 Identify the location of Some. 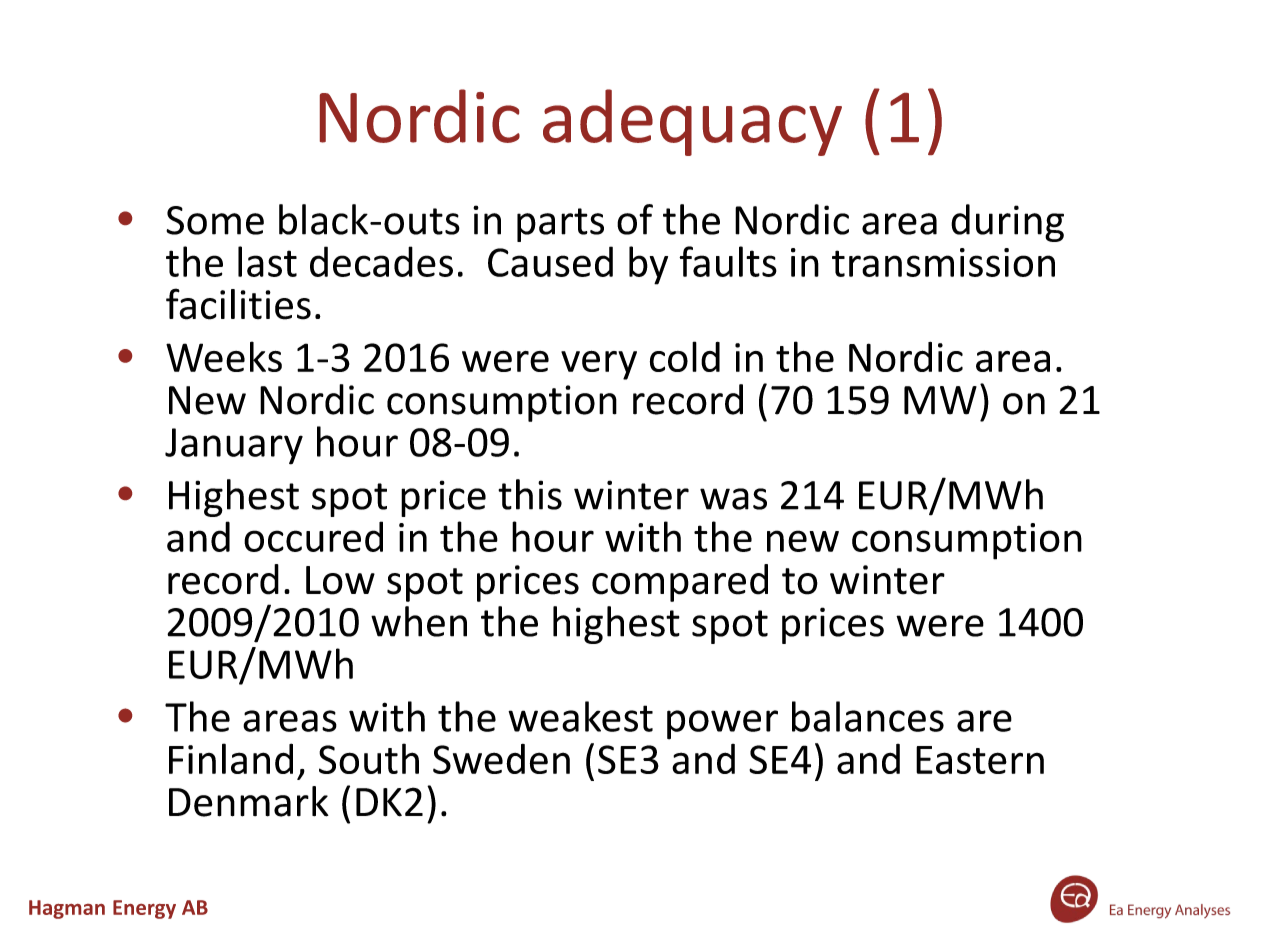
(215, 220).
